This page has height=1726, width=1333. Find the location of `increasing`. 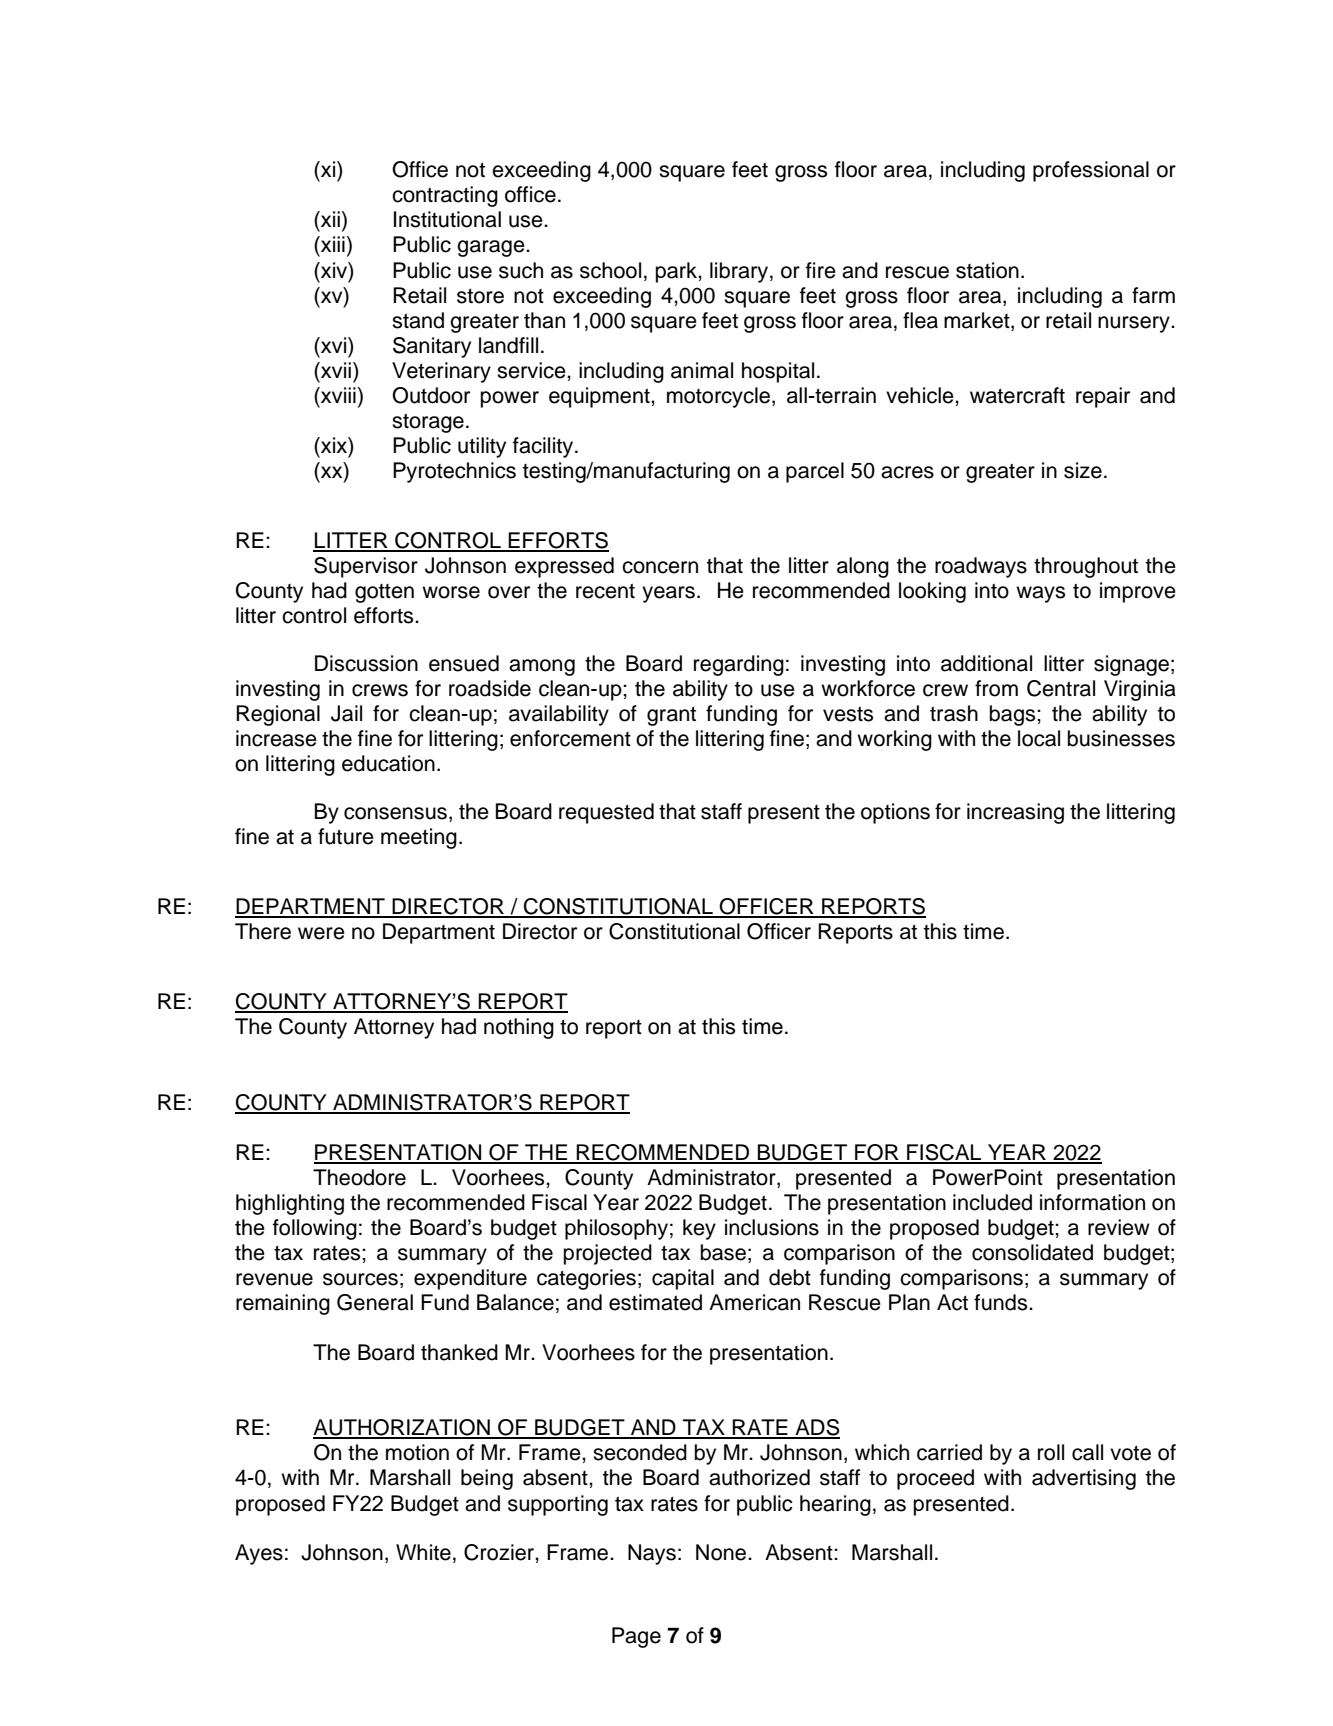

increasing is located at coordinates (1015, 813).
